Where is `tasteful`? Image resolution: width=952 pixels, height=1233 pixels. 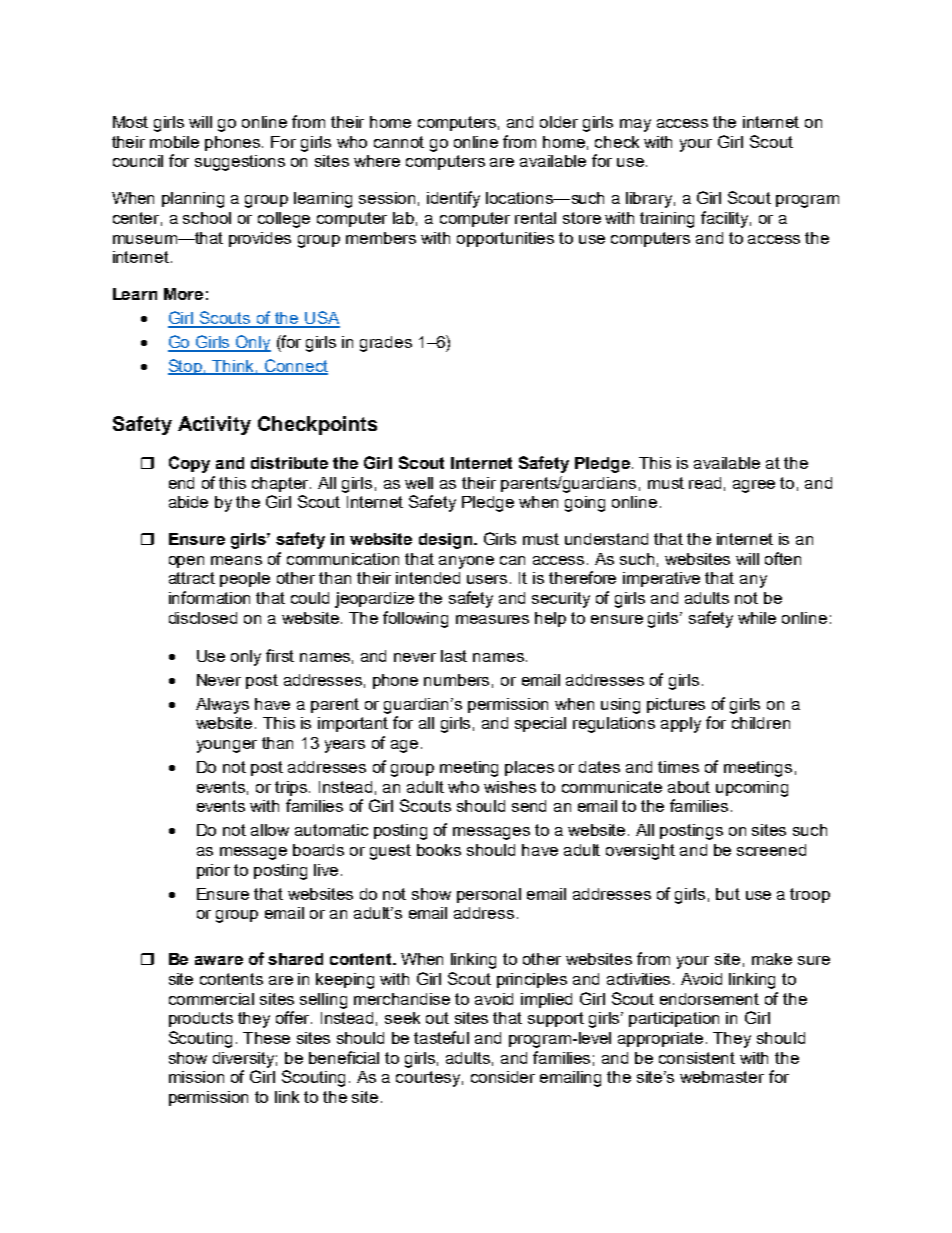 tasteful is located at coordinates (441, 1037).
